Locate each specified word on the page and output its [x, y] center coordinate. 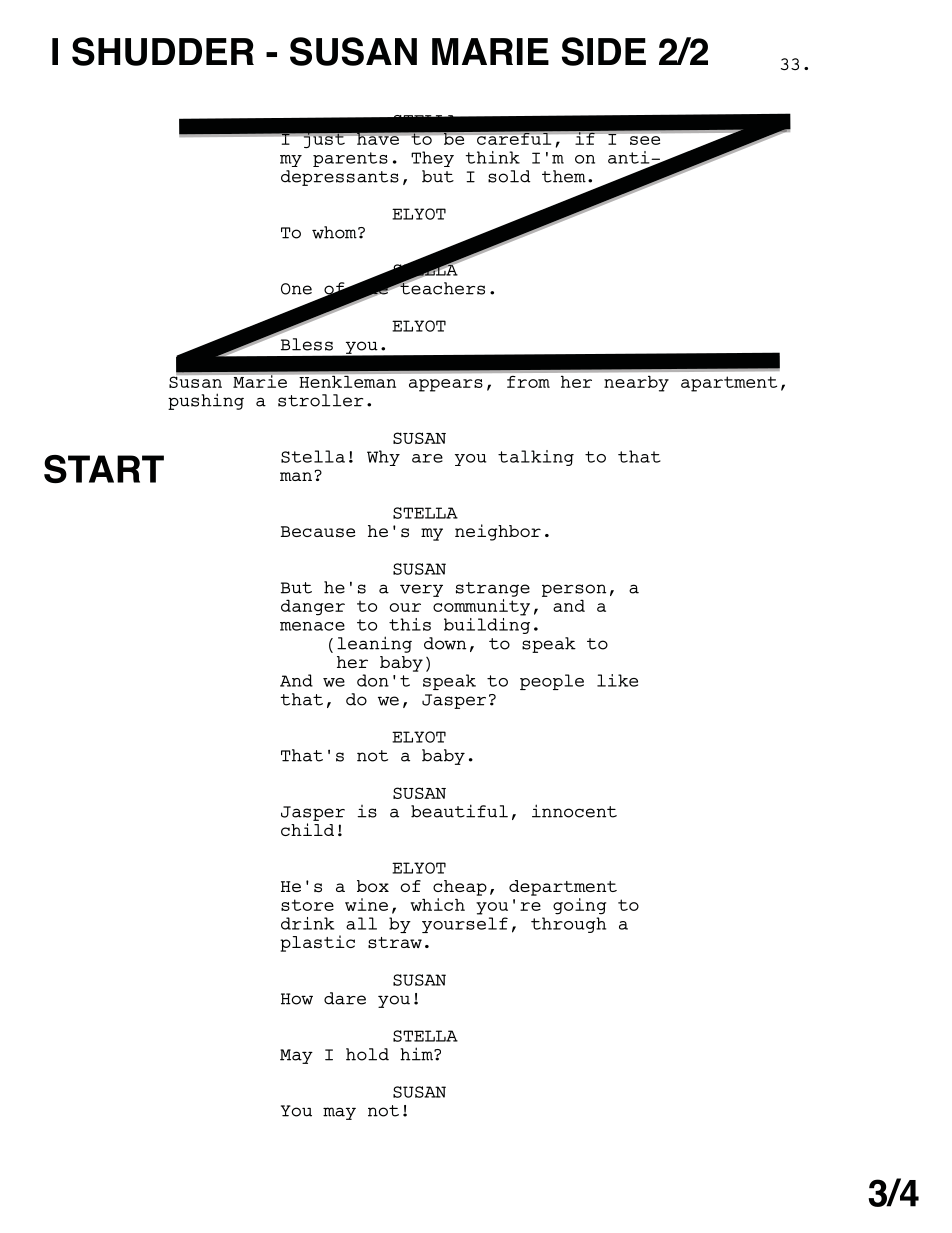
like [617, 680]
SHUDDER [163, 51]
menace [312, 626]
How [297, 999]
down [445, 643]
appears [446, 385]
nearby [636, 384]
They [432, 159]
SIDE [604, 51]
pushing [206, 401]
